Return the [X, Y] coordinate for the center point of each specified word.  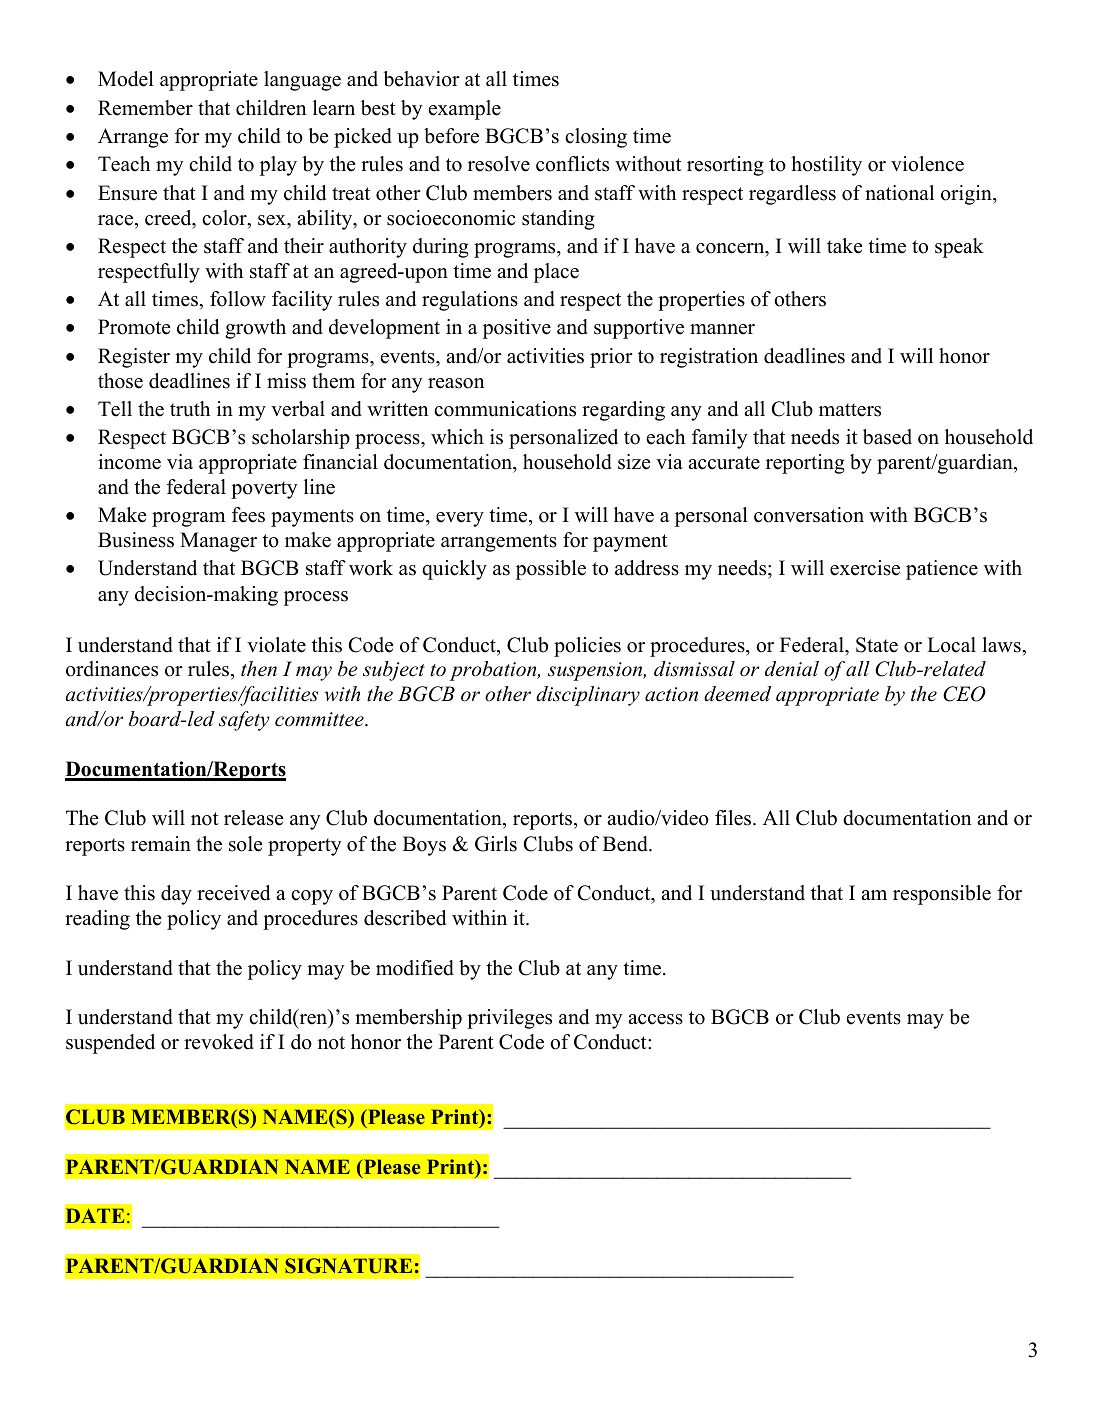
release [253, 818]
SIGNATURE [348, 1266]
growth [255, 329]
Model [126, 79]
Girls [496, 844]
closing [596, 138]
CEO [964, 694]
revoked [219, 1042]
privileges [509, 1019]
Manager [218, 542]
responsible [942, 895]
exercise [865, 568]
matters [850, 410]
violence [927, 164]
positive [517, 329]
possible [551, 570]
